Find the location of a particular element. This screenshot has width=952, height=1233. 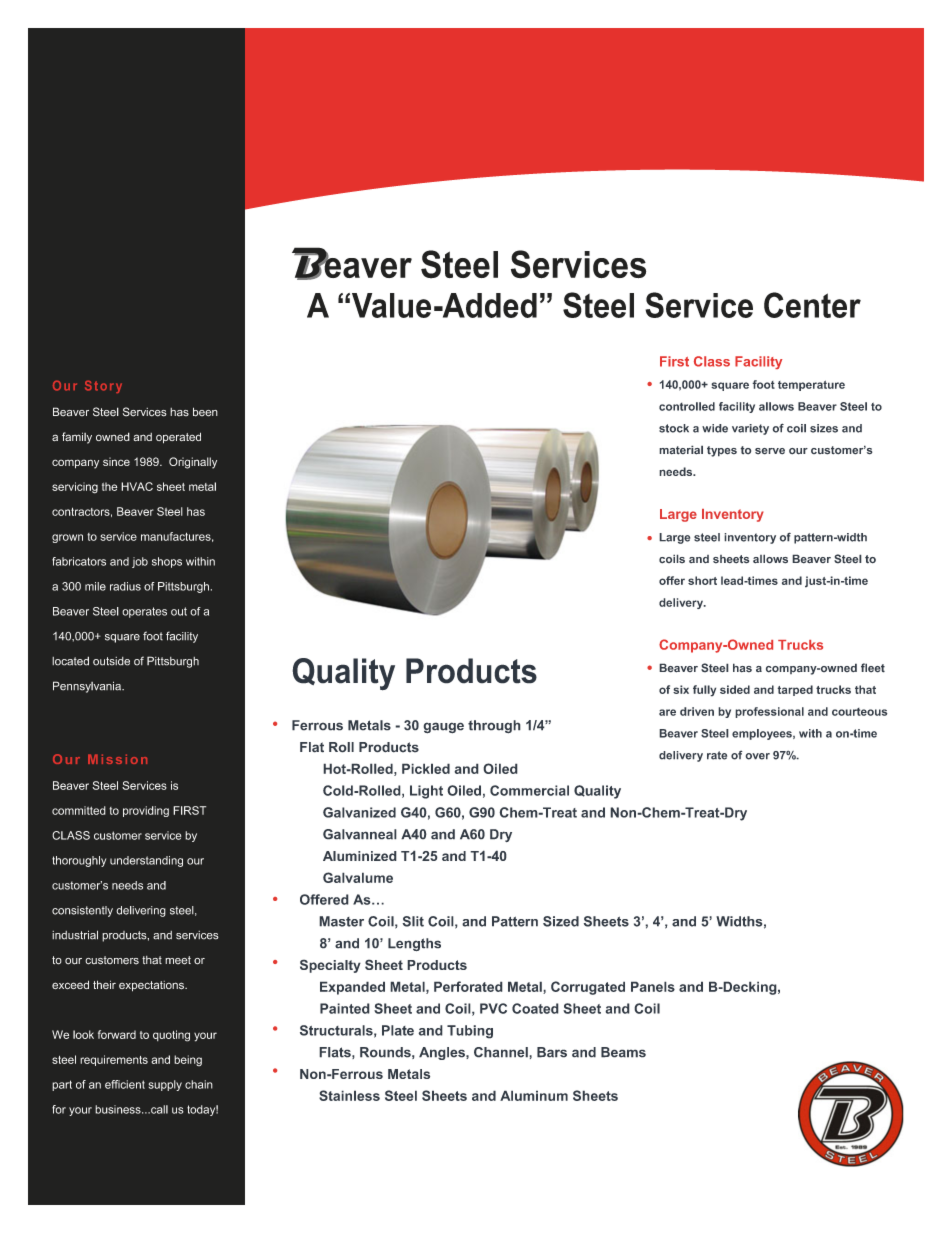

Pennsylvania is located at coordinates (88, 687).
